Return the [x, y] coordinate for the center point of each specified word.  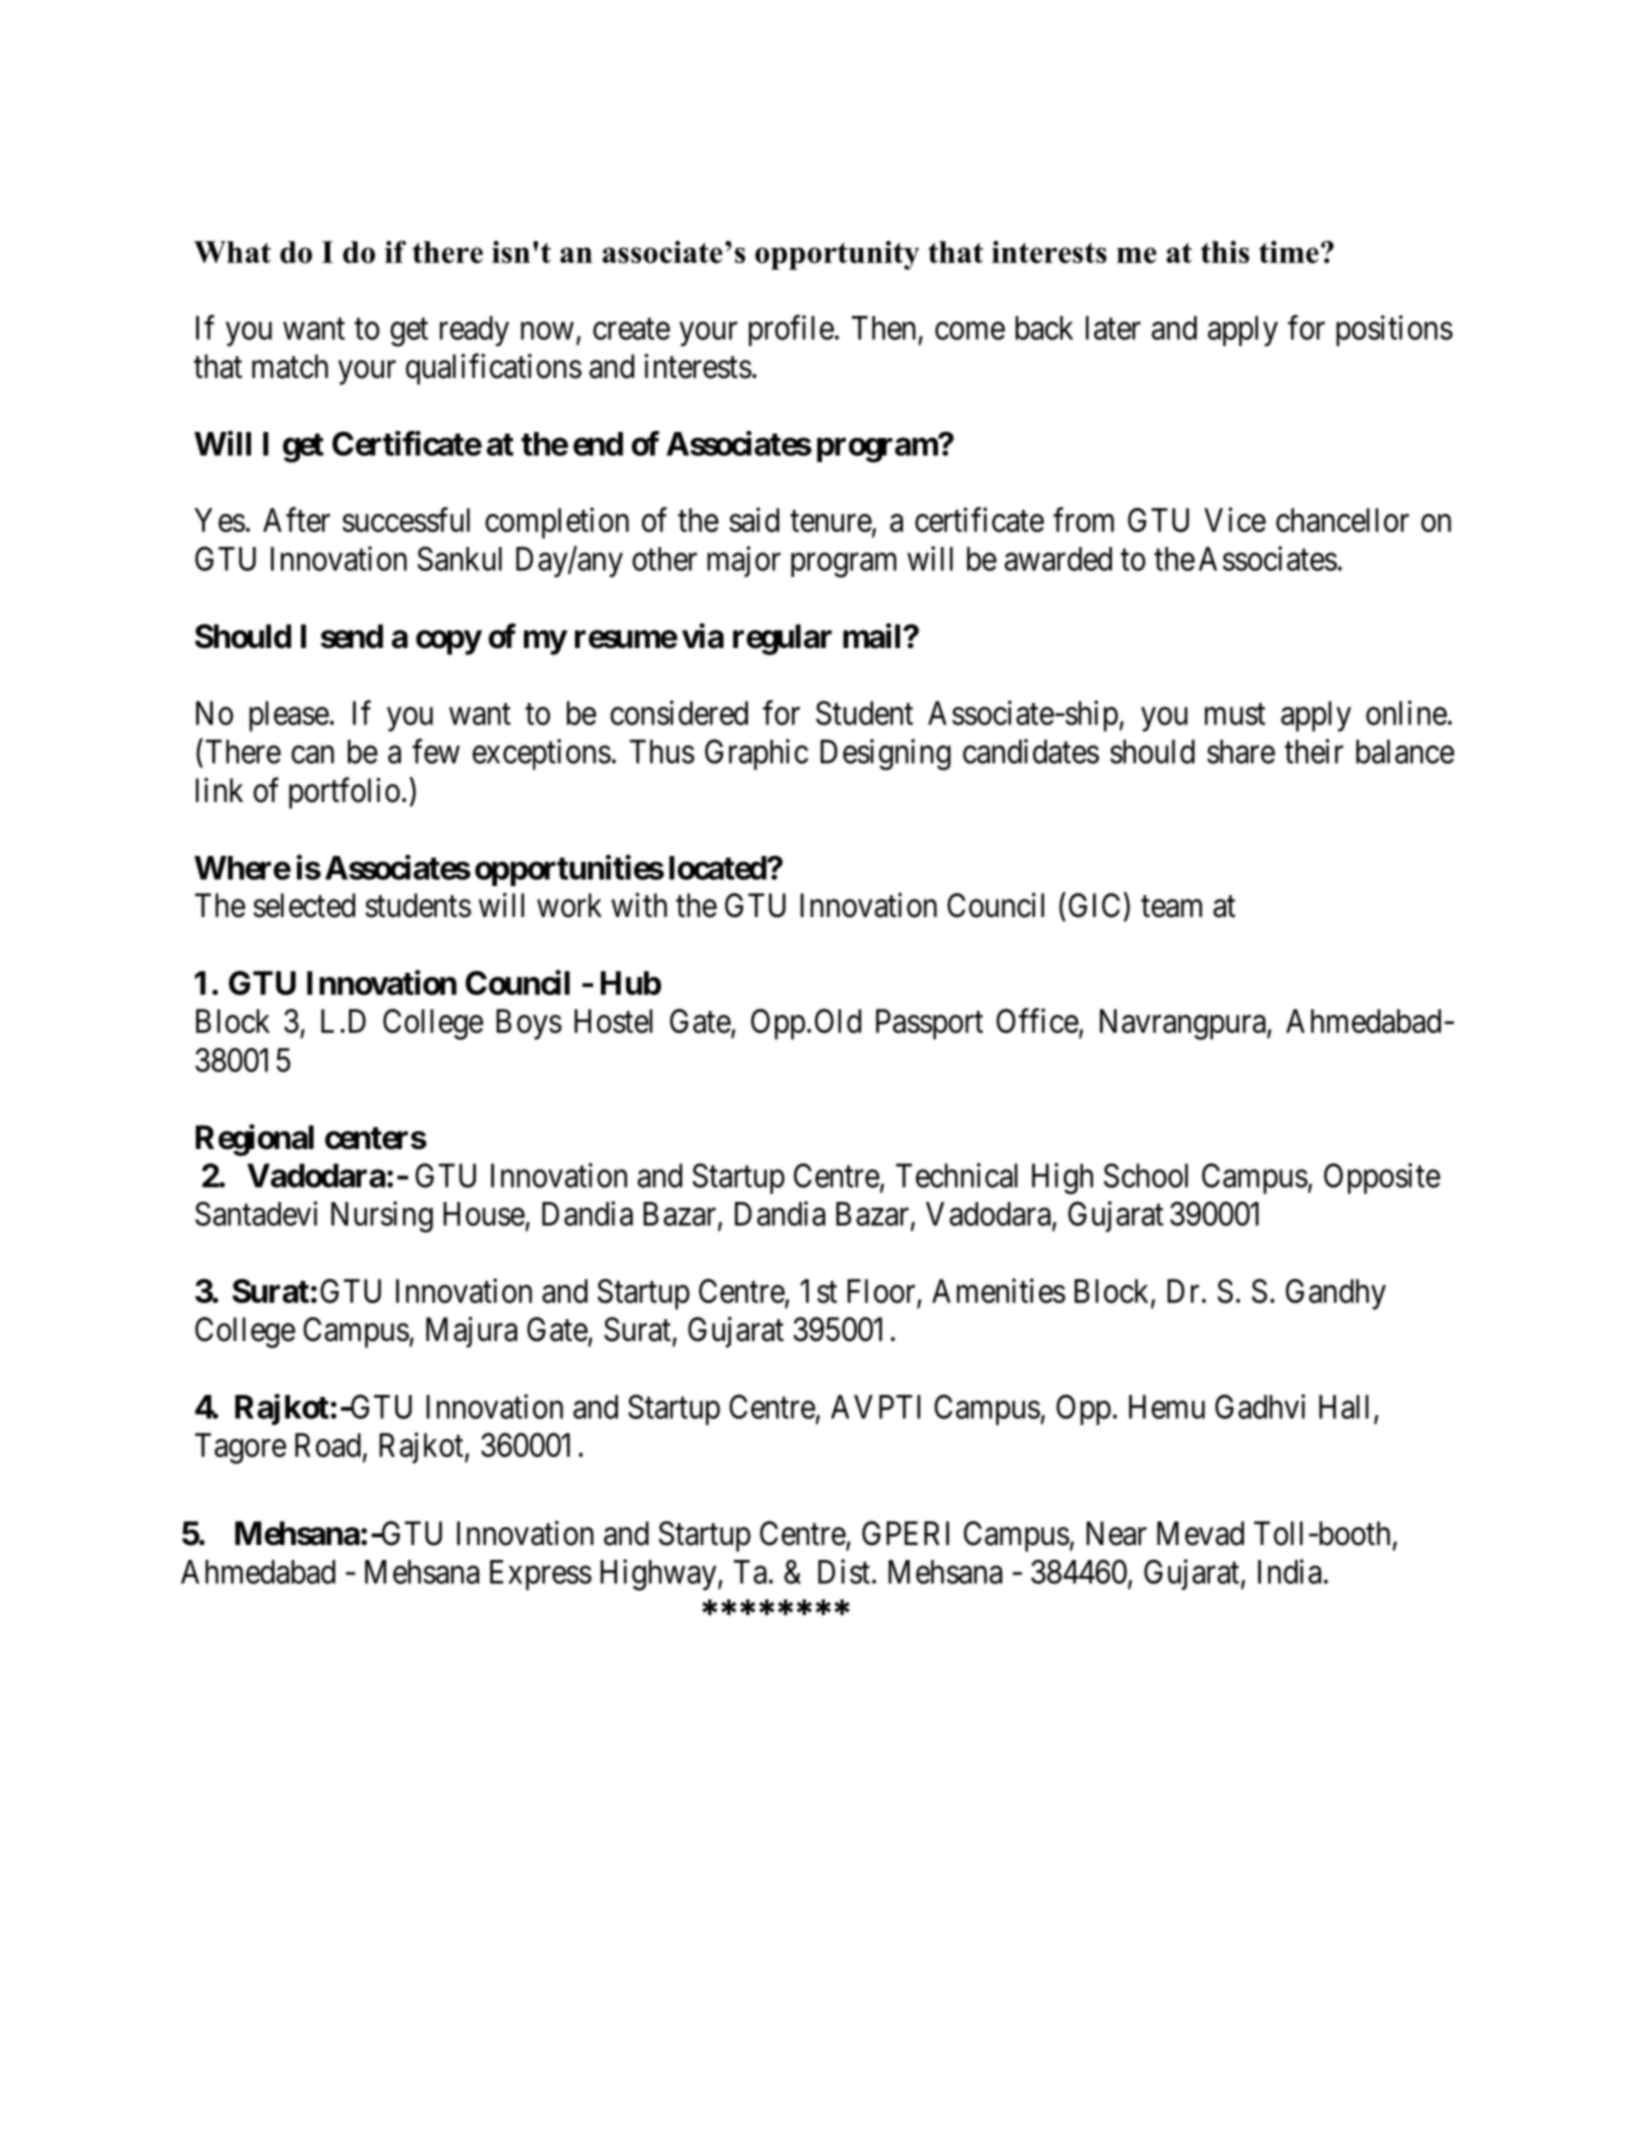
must [1235, 714]
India [1289, 1571]
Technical [957, 1175]
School [1146, 1175]
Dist [844, 1571]
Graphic [756, 754]
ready [474, 331]
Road [328, 1445]
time [1289, 252]
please [289, 716]
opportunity [837, 255]
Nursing [382, 1217]
